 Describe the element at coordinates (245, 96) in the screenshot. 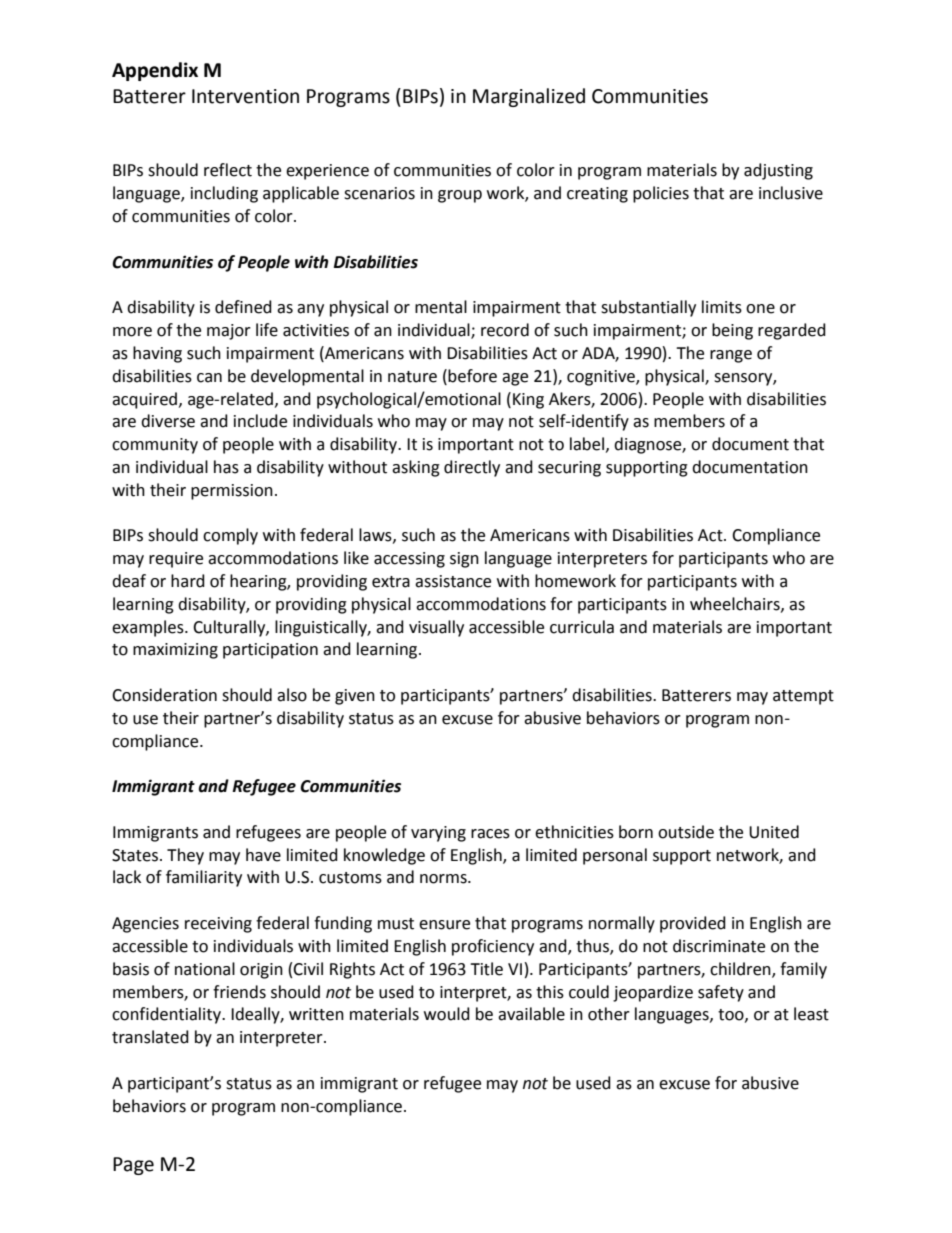

I see `Intervention` at that location.
